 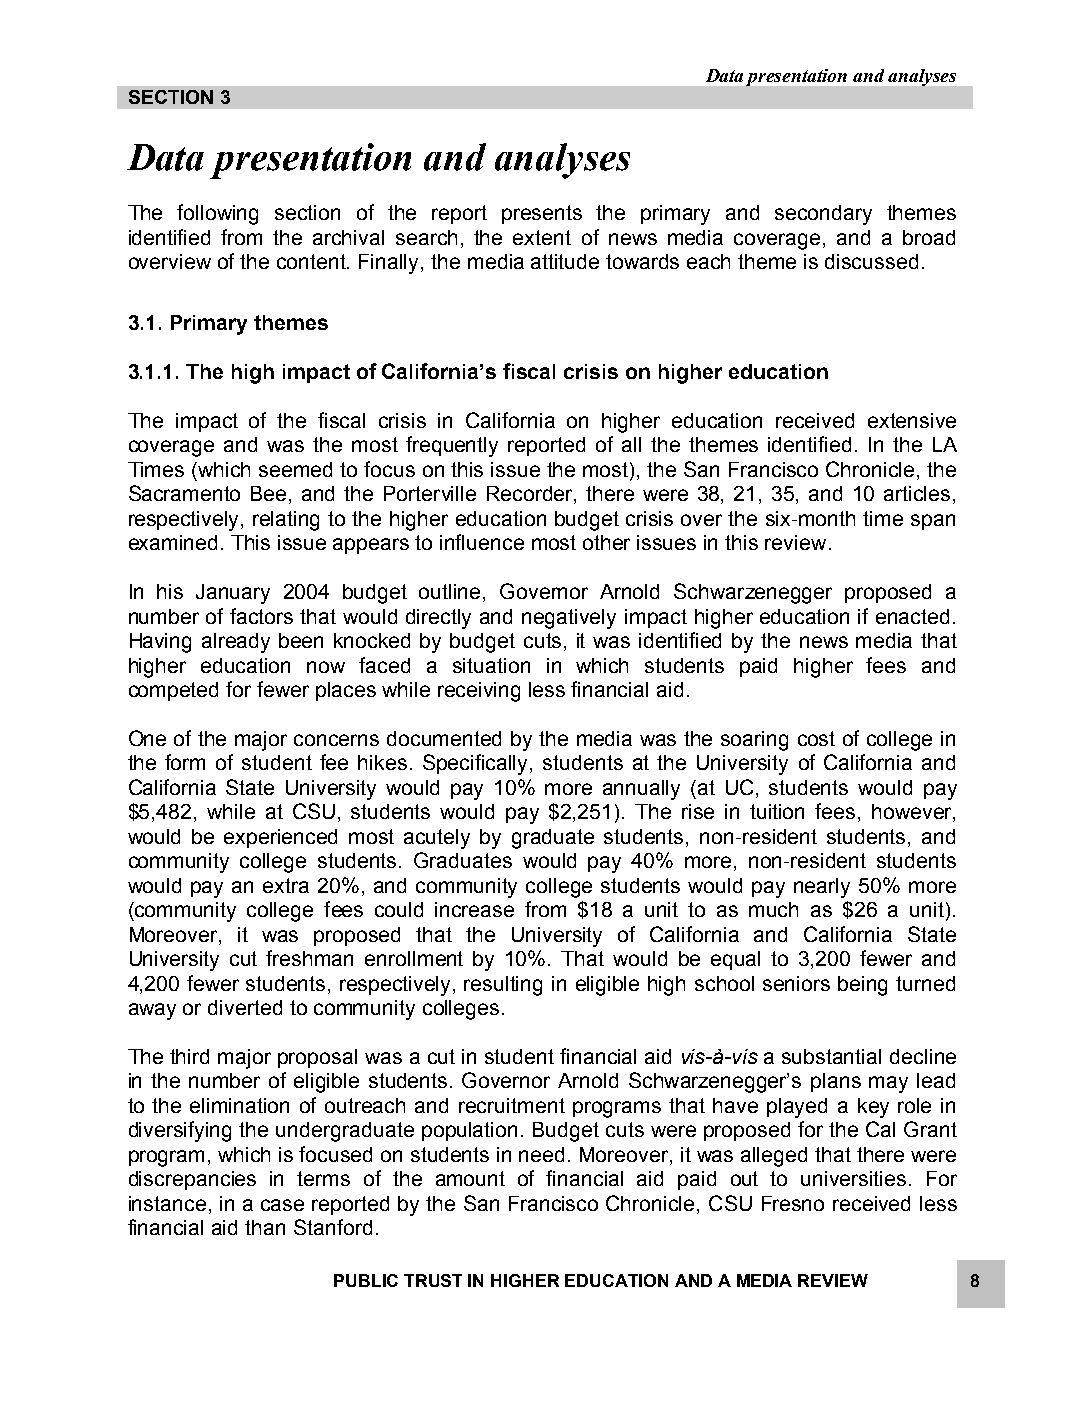 I want to click on than, so click(x=265, y=1227).
